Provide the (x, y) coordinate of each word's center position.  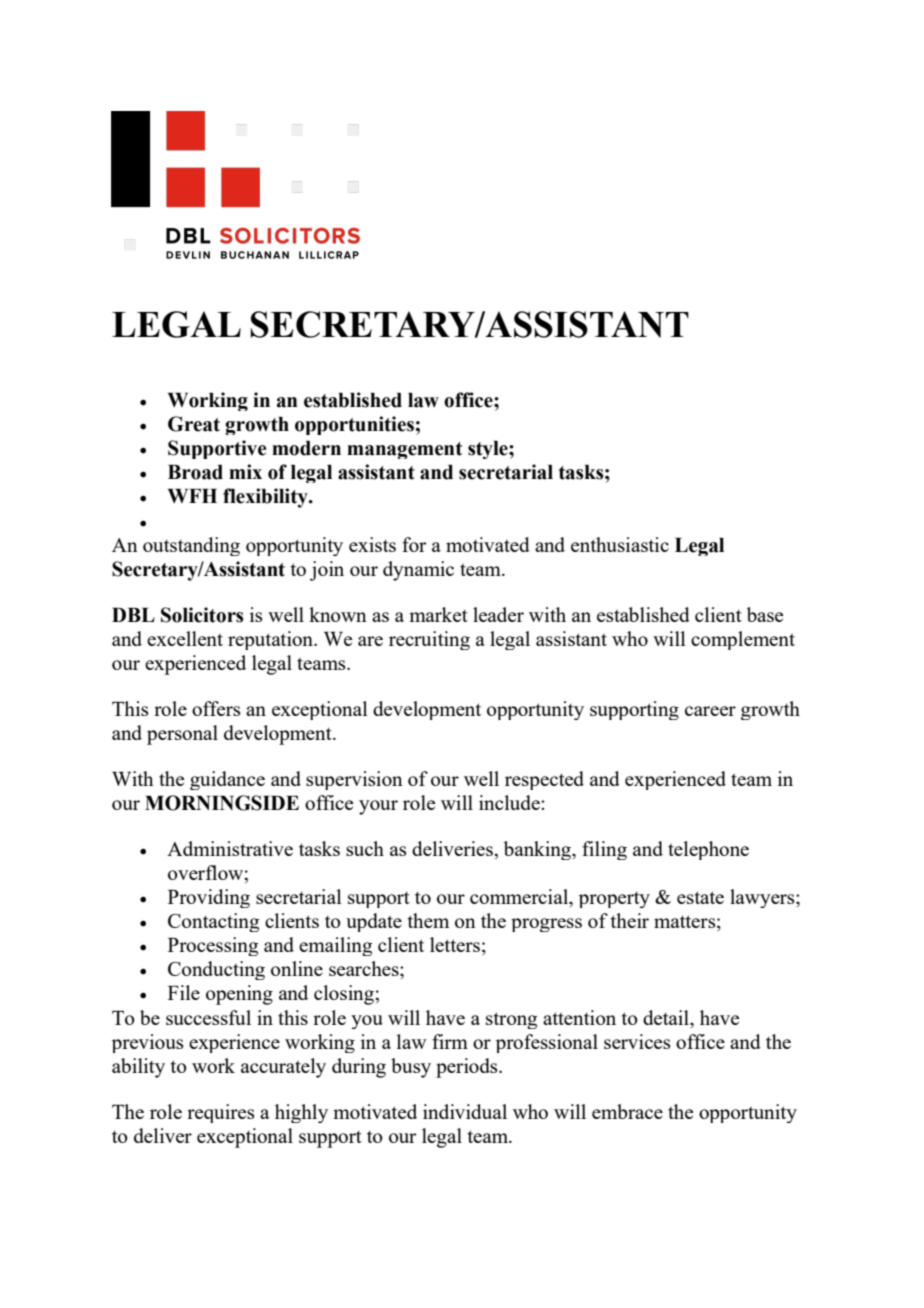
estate (700, 897)
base (765, 614)
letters (455, 944)
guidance (227, 780)
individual (465, 1111)
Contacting (213, 922)
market (438, 614)
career (710, 711)
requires (221, 1113)
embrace (627, 1111)
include (510, 802)
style (489, 450)
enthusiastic (620, 544)
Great (194, 424)
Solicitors (202, 615)
